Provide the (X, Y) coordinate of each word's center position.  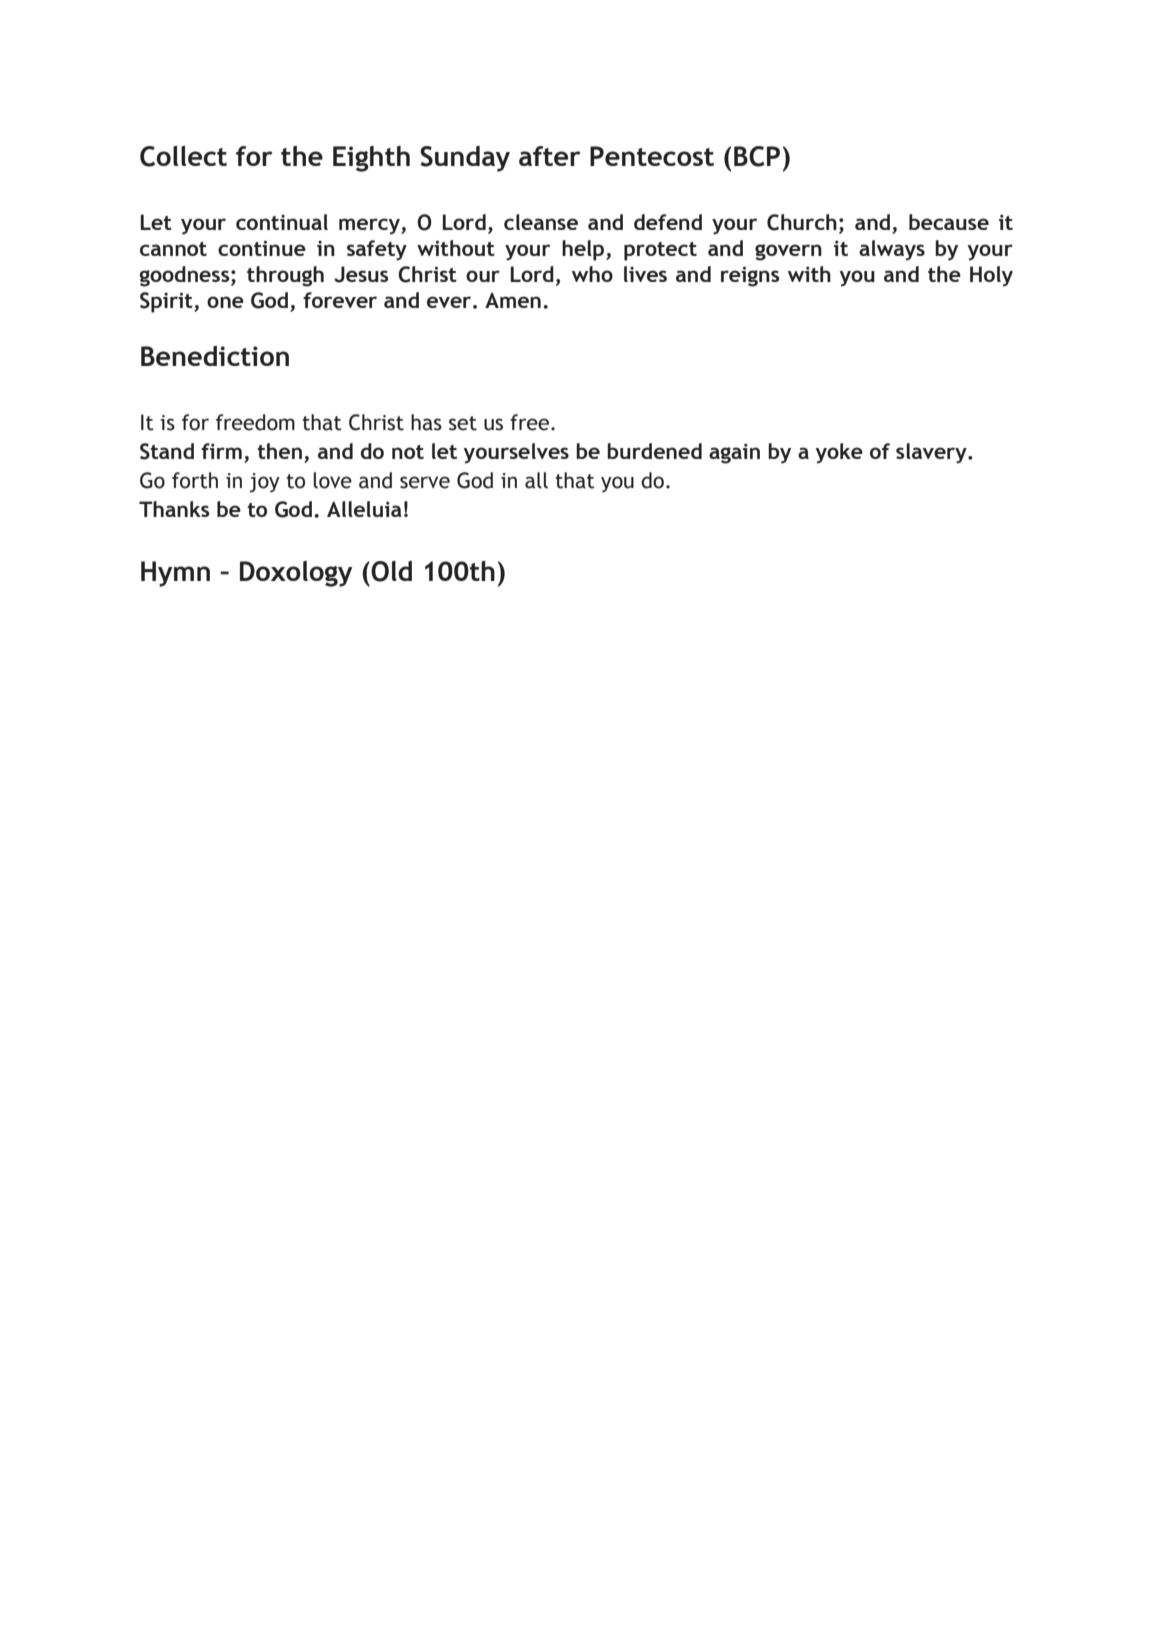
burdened (654, 451)
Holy (991, 276)
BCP (757, 156)
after (550, 156)
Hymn (175, 574)
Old (390, 571)
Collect (183, 156)
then (279, 451)
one (225, 302)
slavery (932, 453)
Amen (513, 300)
